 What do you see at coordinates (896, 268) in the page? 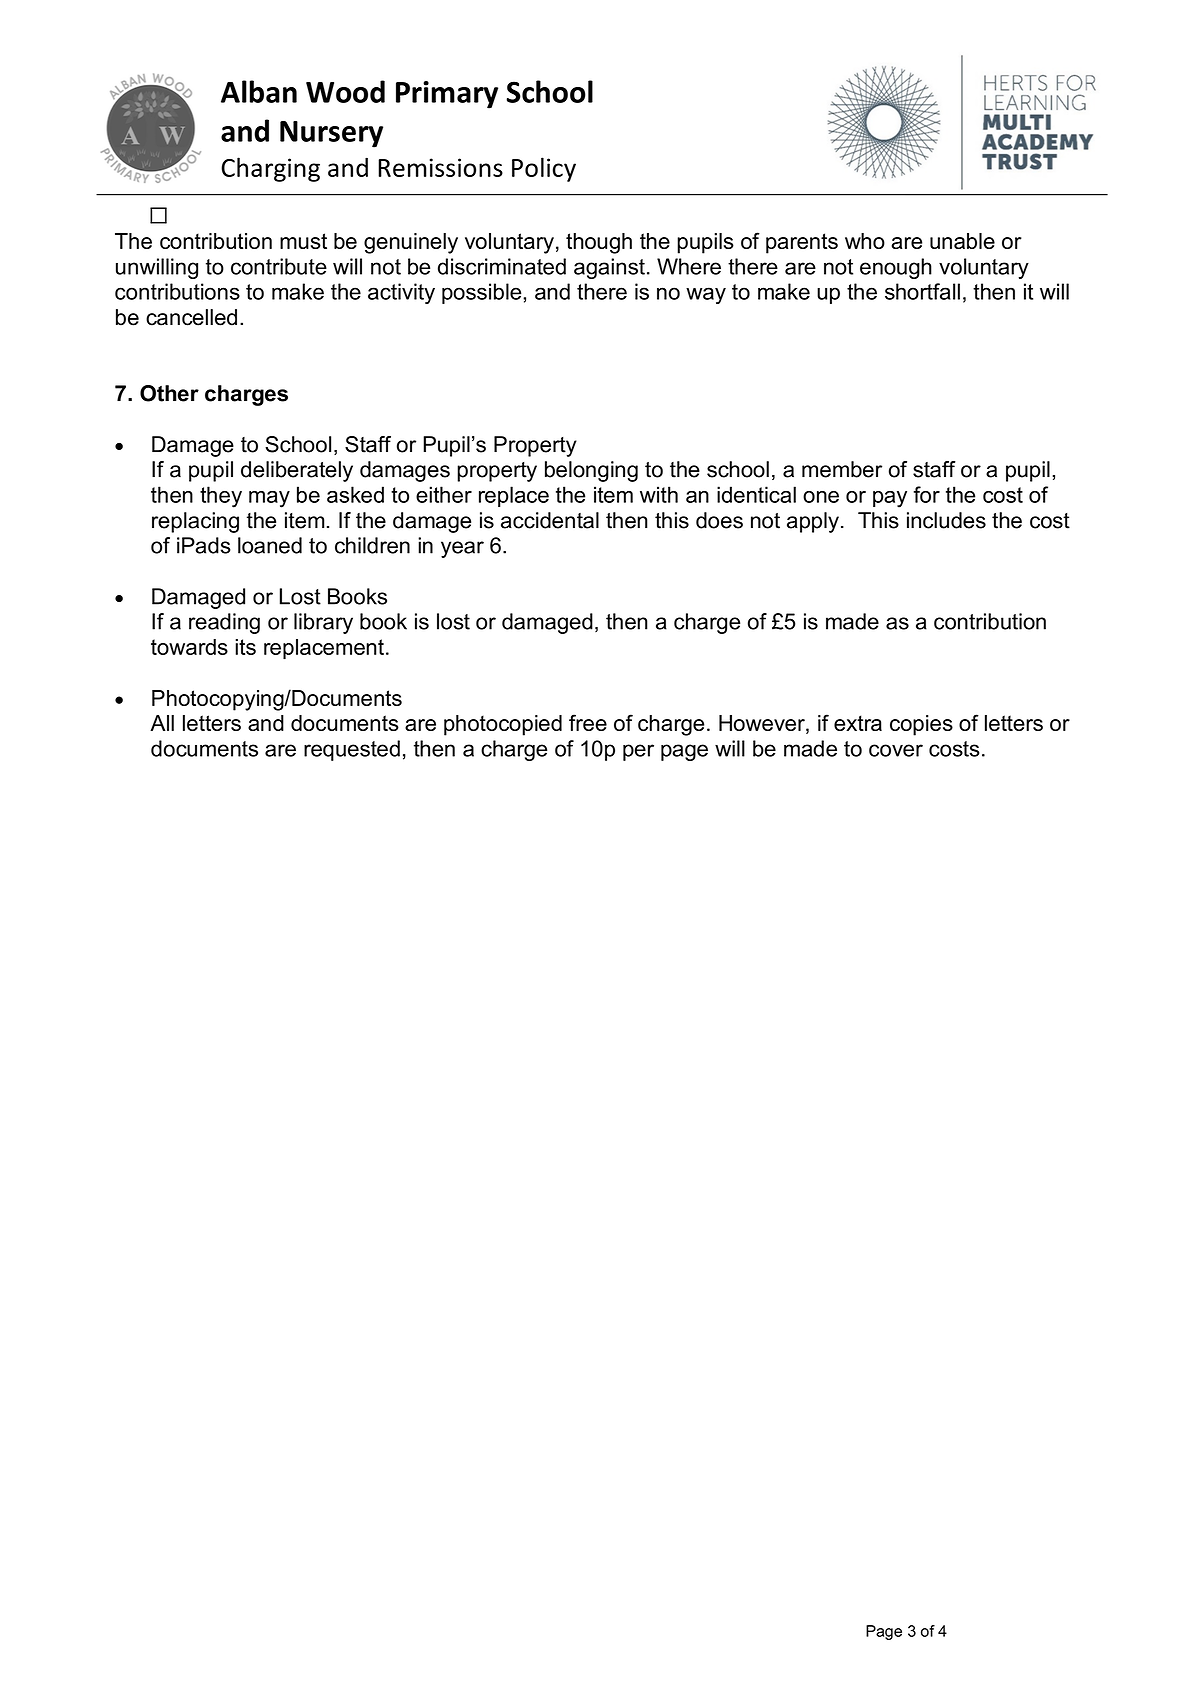
I see `enough` at bounding box center [896, 268].
